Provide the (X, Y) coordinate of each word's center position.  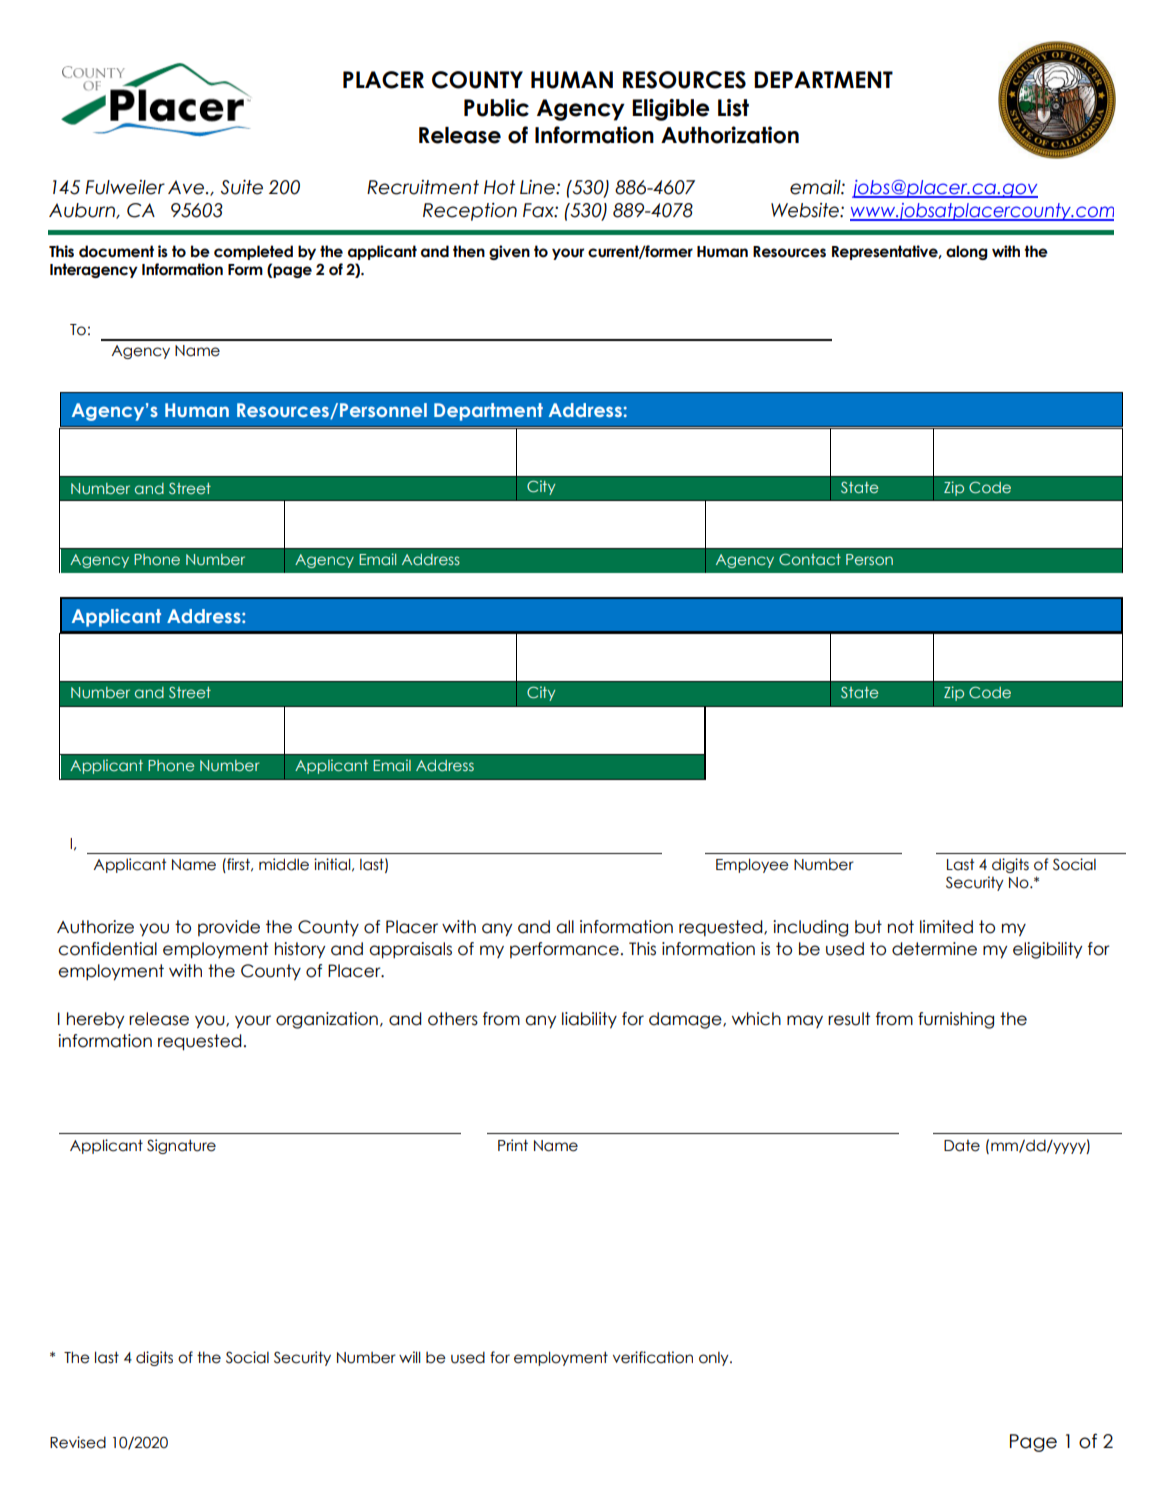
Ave (186, 187)
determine (934, 949)
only (715, 1359)
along (967, 252)
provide (229, 928)
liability (589, 1020)
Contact (810, 559)
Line (538, 187)
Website (806, 210)
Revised (78, 1442)
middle (284, 864)
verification (653, 1357)
